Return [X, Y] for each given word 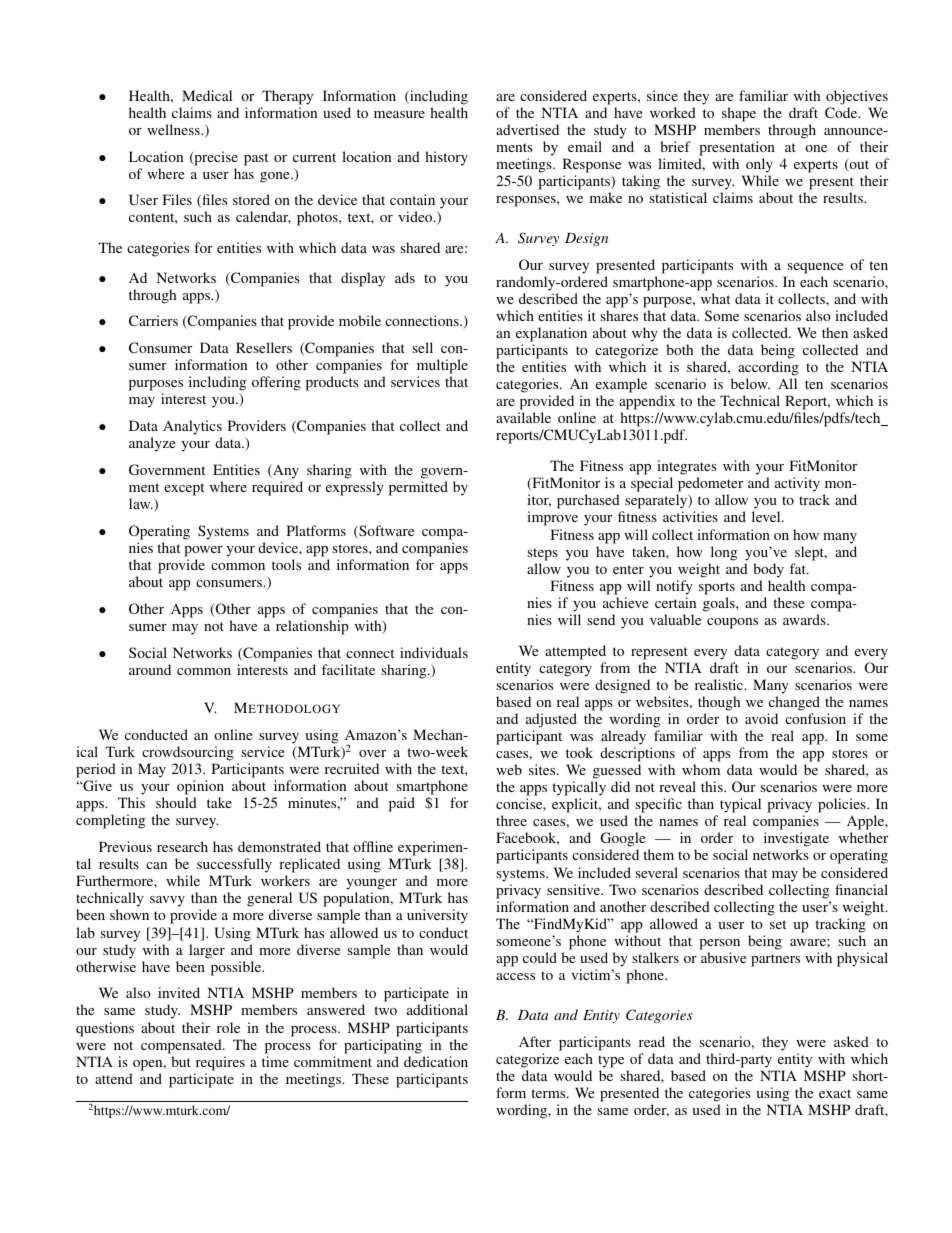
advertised [527, 129]
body [768, 570]
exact [835, 1093]
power [203, 551]
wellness [174, 129]
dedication [436, 1061]
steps [542, 554]
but [181, 1061]
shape [739, 114]
